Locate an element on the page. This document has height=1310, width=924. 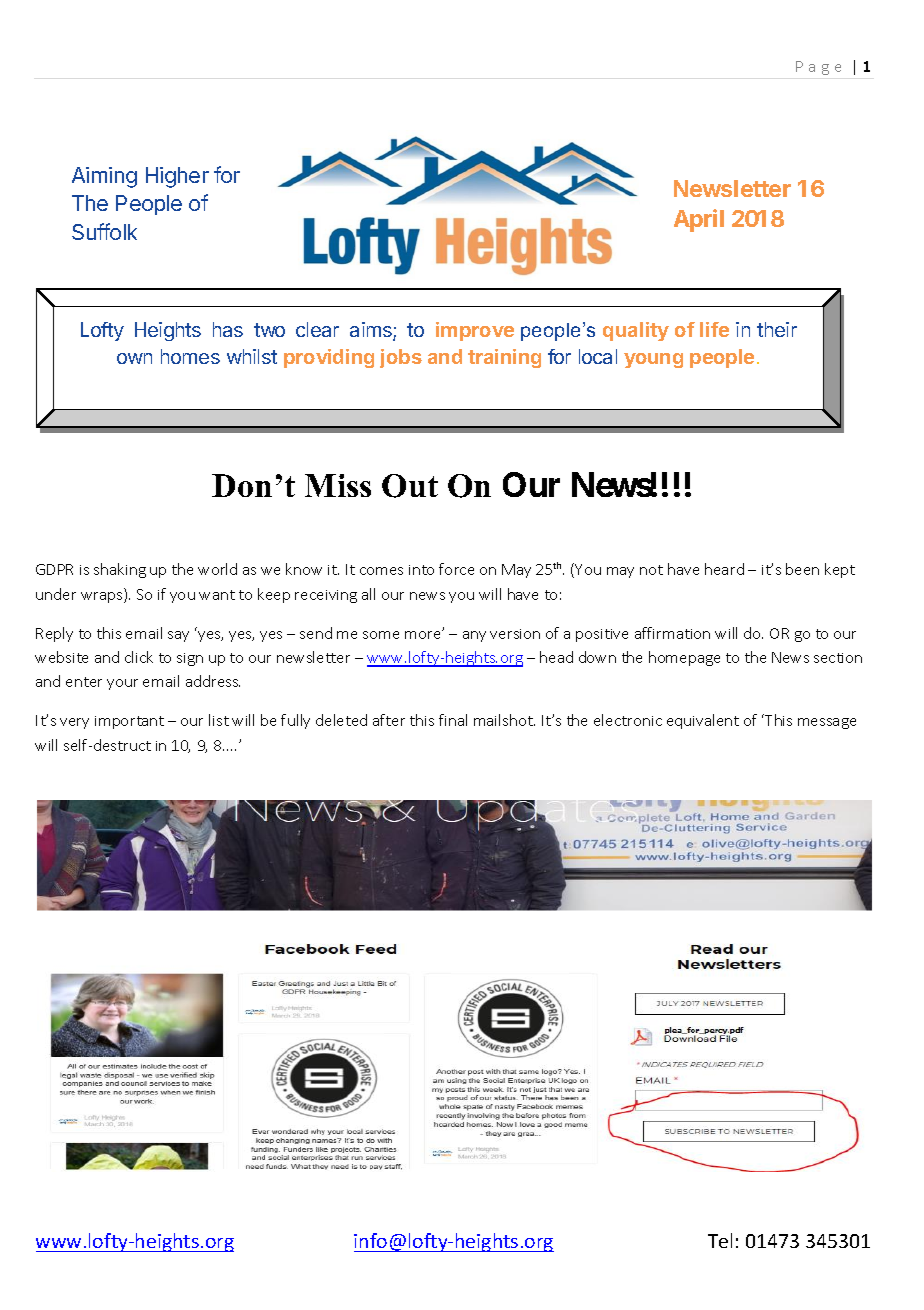
final is located at coordinates (453, 720).
